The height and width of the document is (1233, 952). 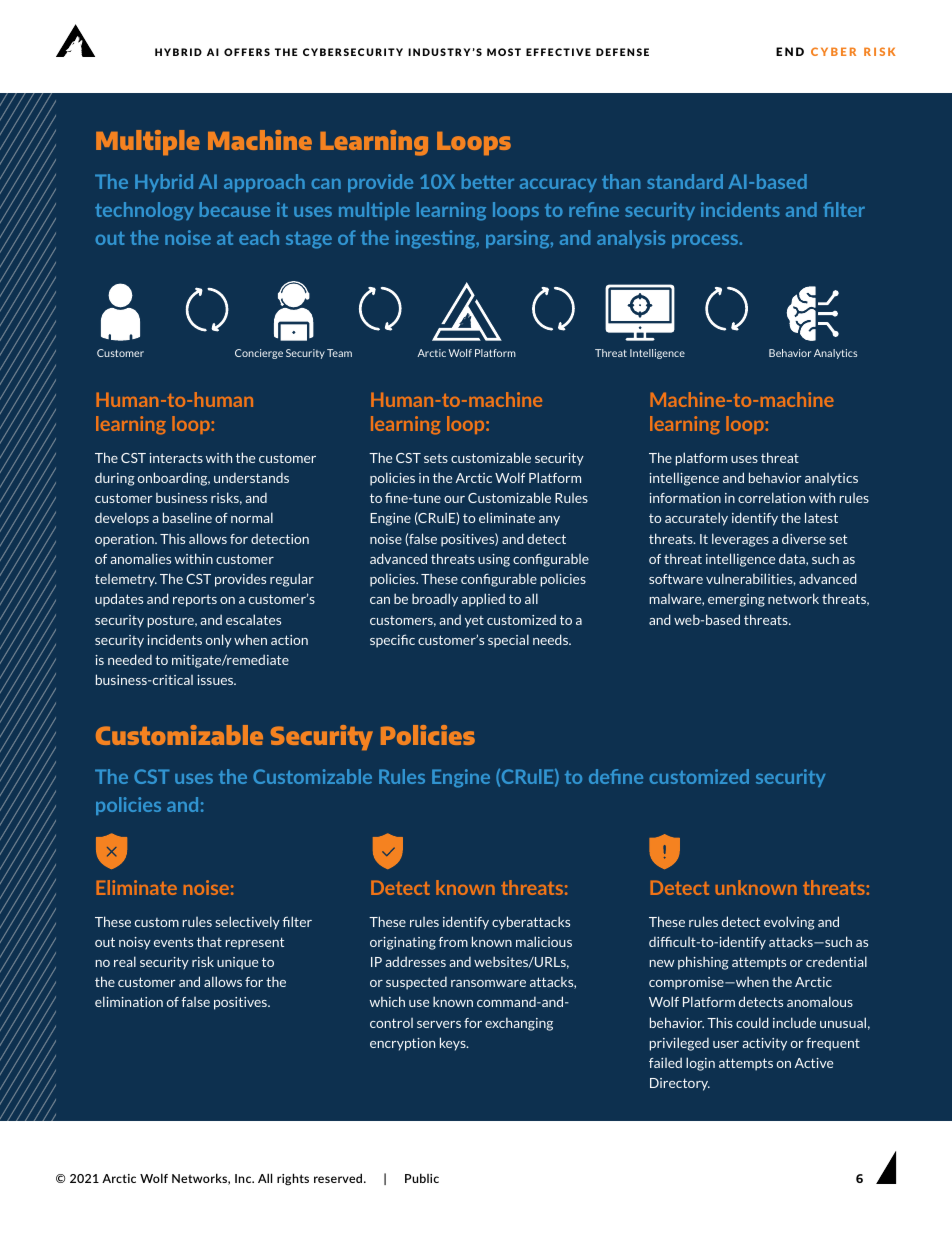 What do you see at coordinates (422, 1178) in the document?
I see `Public` at bounding box center [422, 1178].
